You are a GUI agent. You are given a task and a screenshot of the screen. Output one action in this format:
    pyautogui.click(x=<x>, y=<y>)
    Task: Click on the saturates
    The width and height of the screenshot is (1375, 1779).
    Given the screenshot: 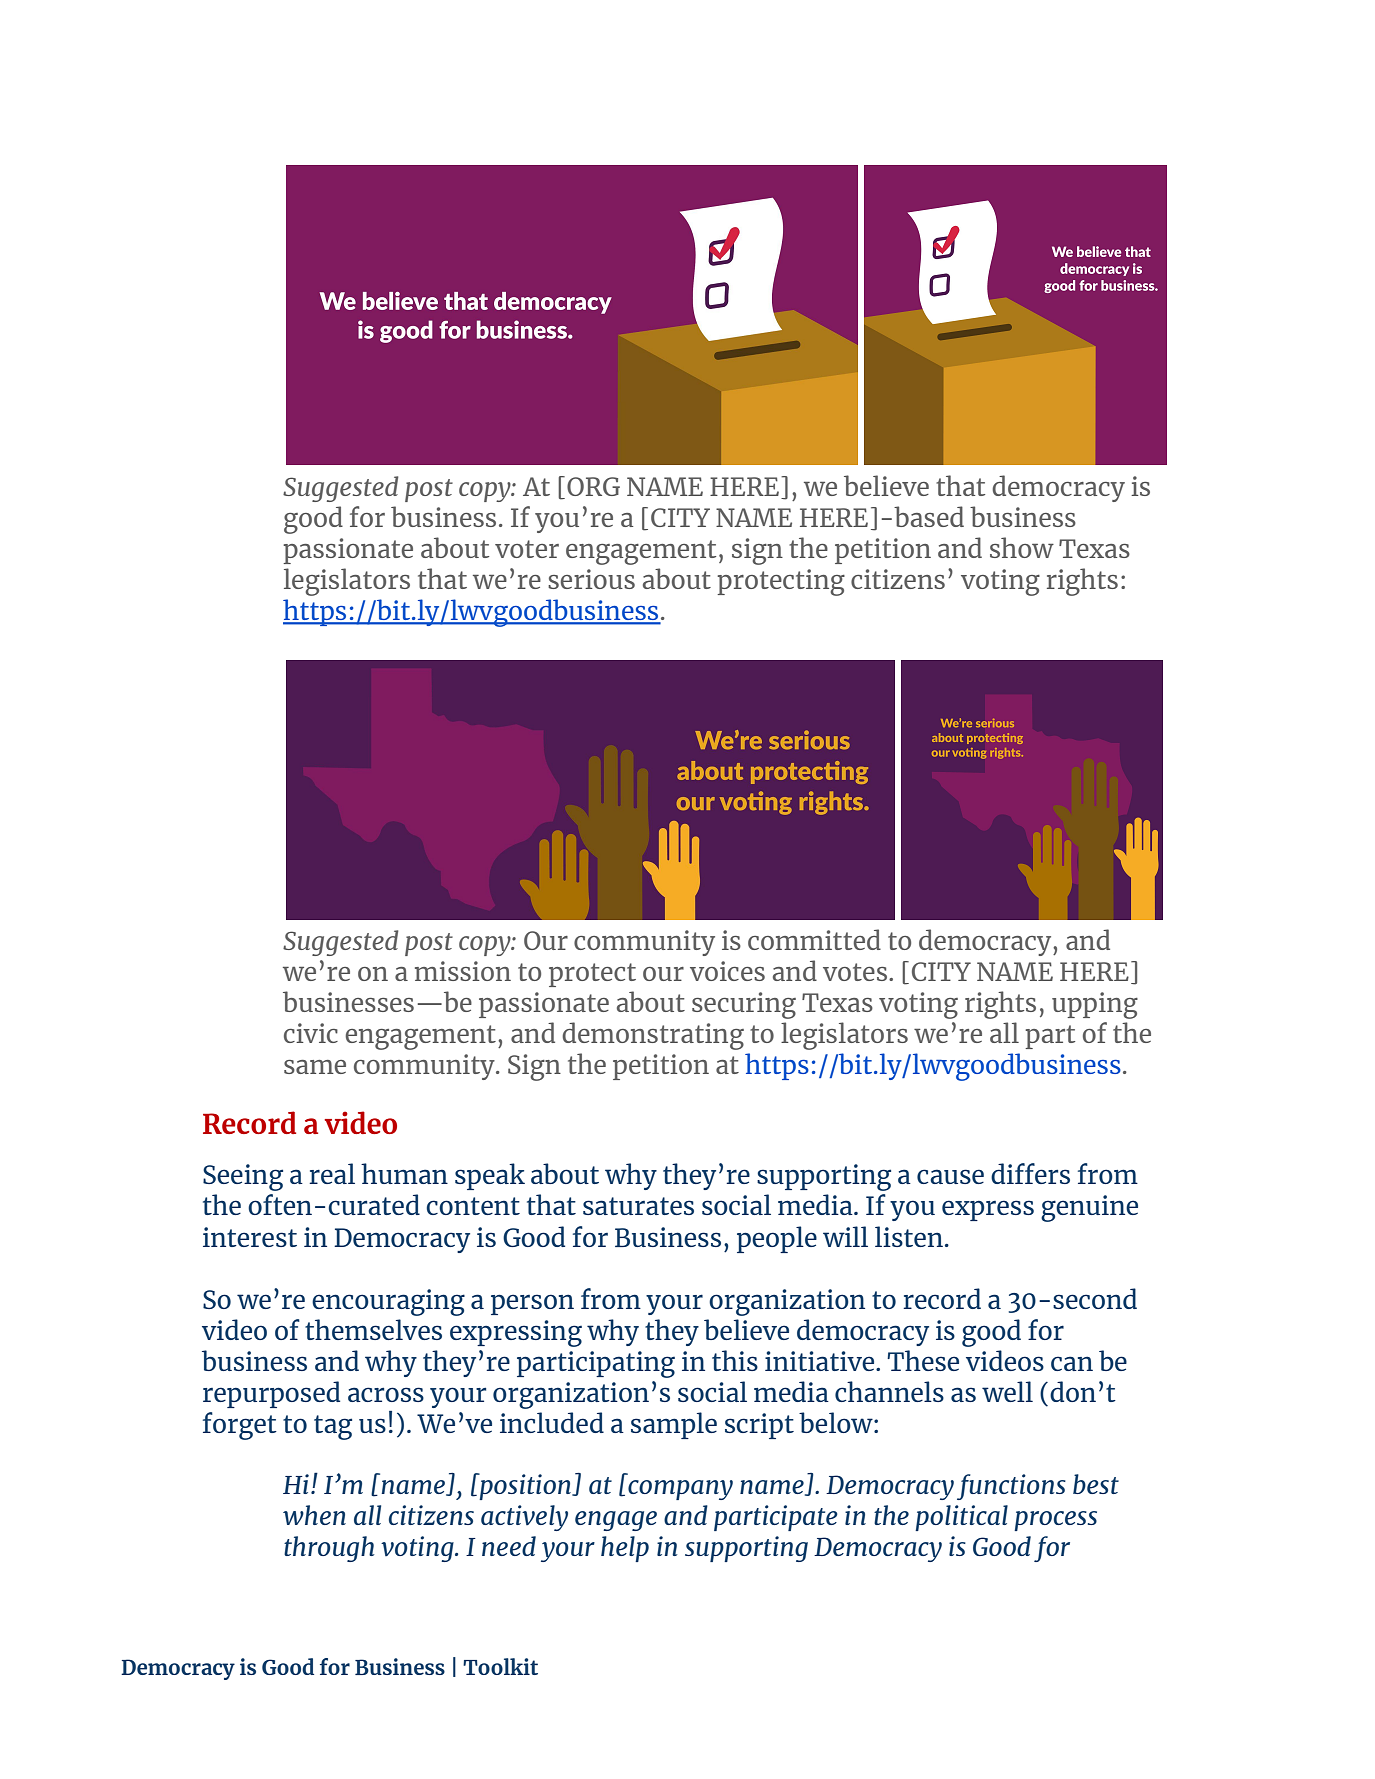 What is the action you would take?
    pyautogui.click(x=638, y=1206)
